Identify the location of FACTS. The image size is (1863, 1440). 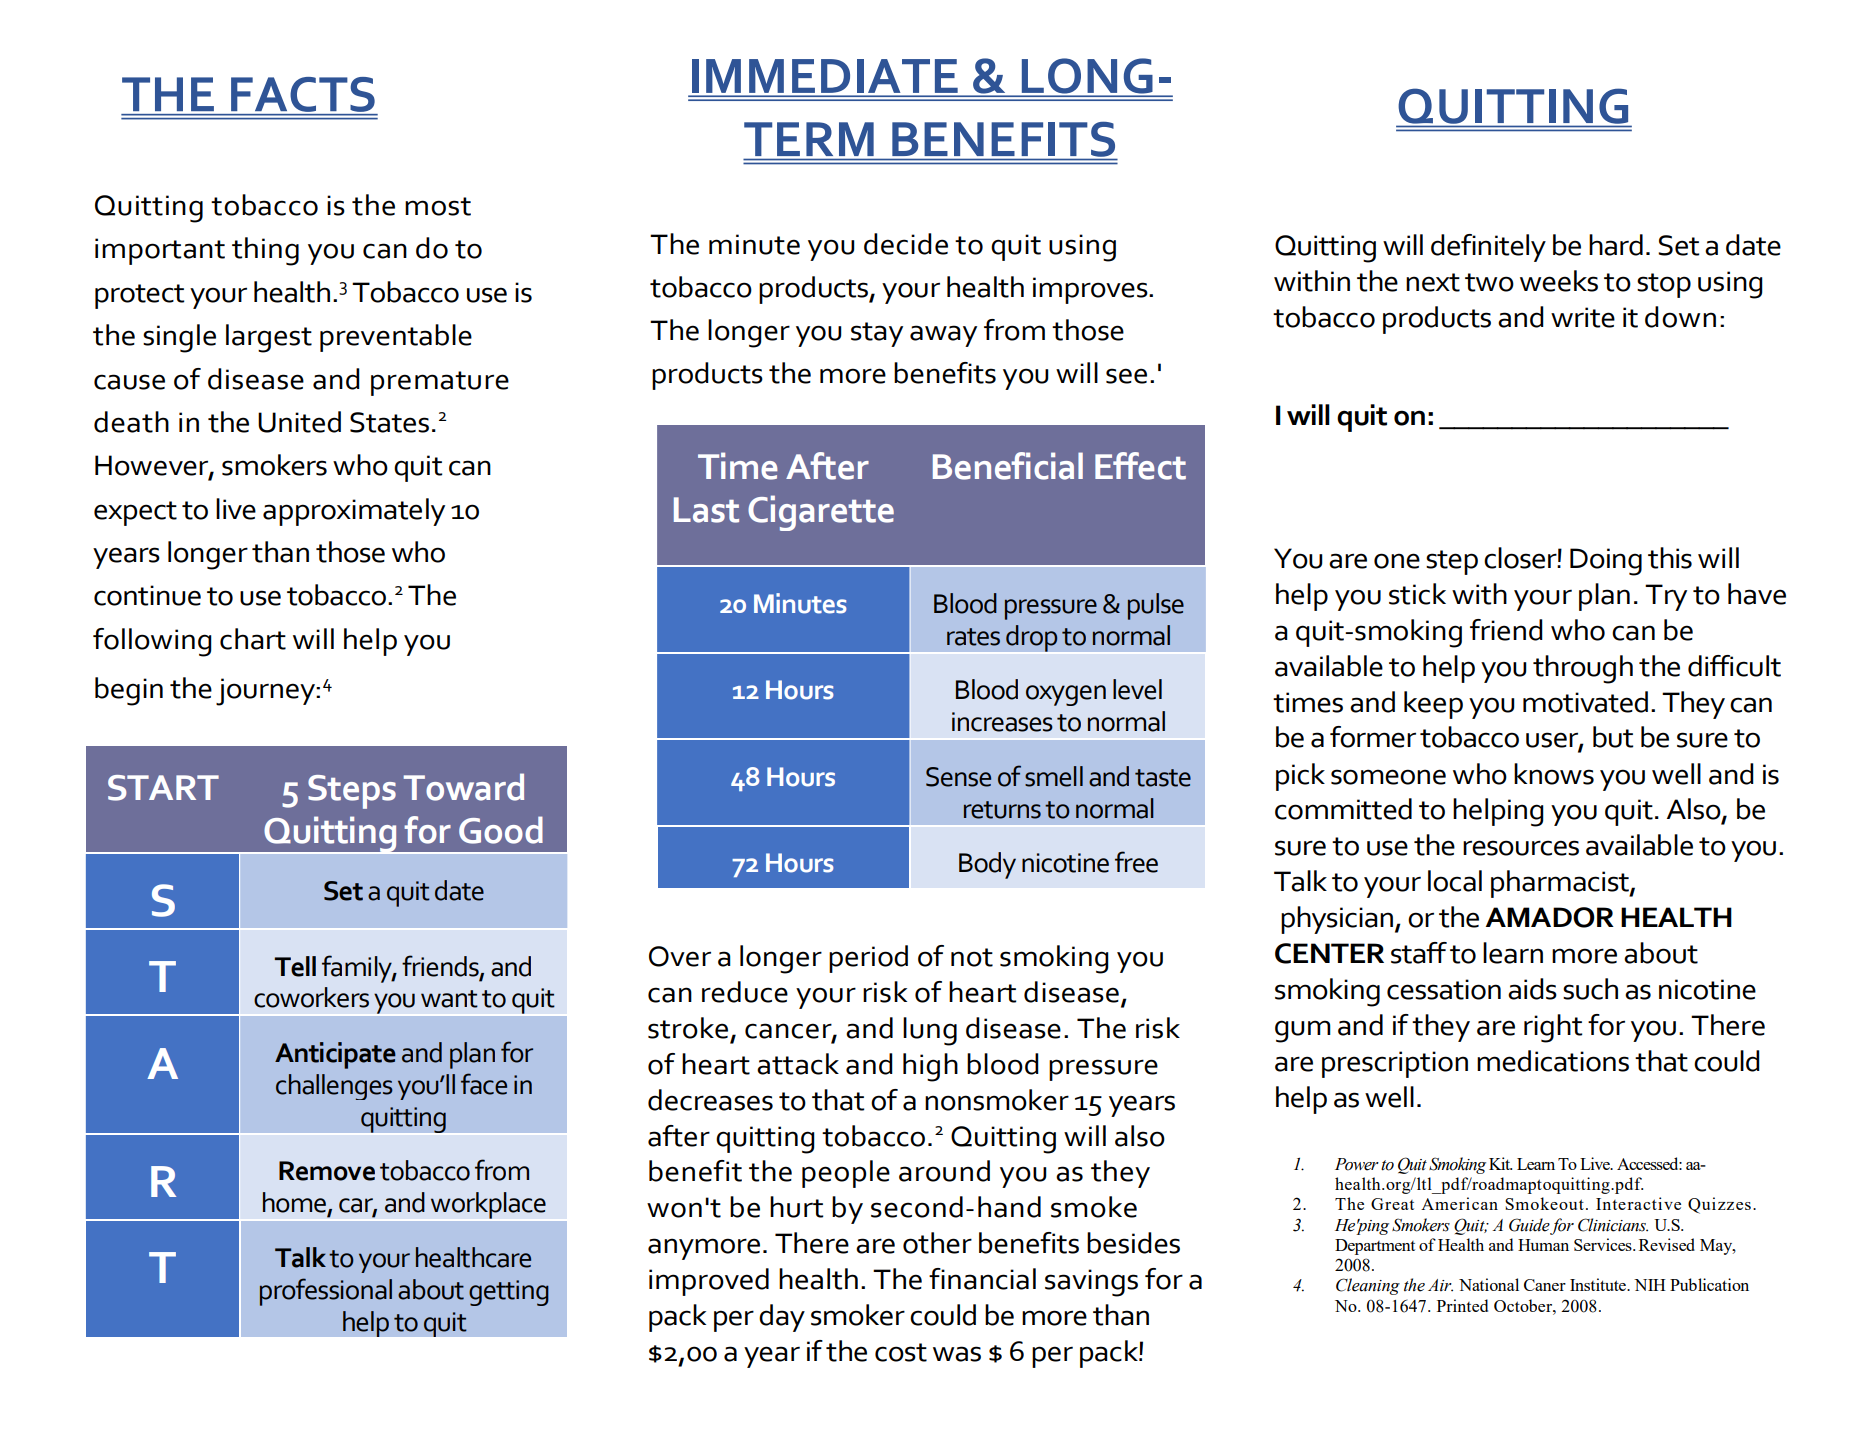
(303, 94).
